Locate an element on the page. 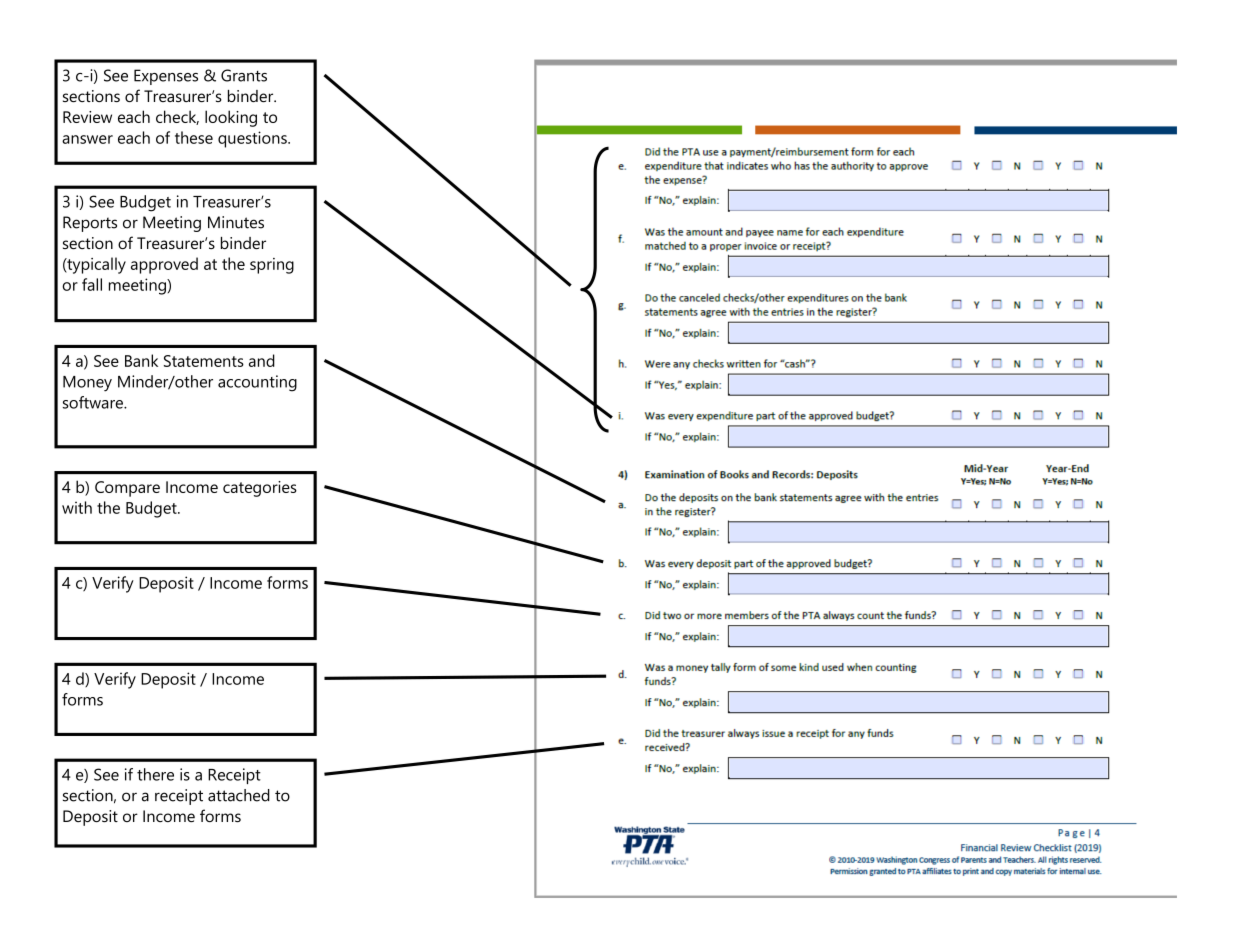 Image resolution: width=1233 pixels, height=952 pixels. there is located at coordinates (155, 774).
